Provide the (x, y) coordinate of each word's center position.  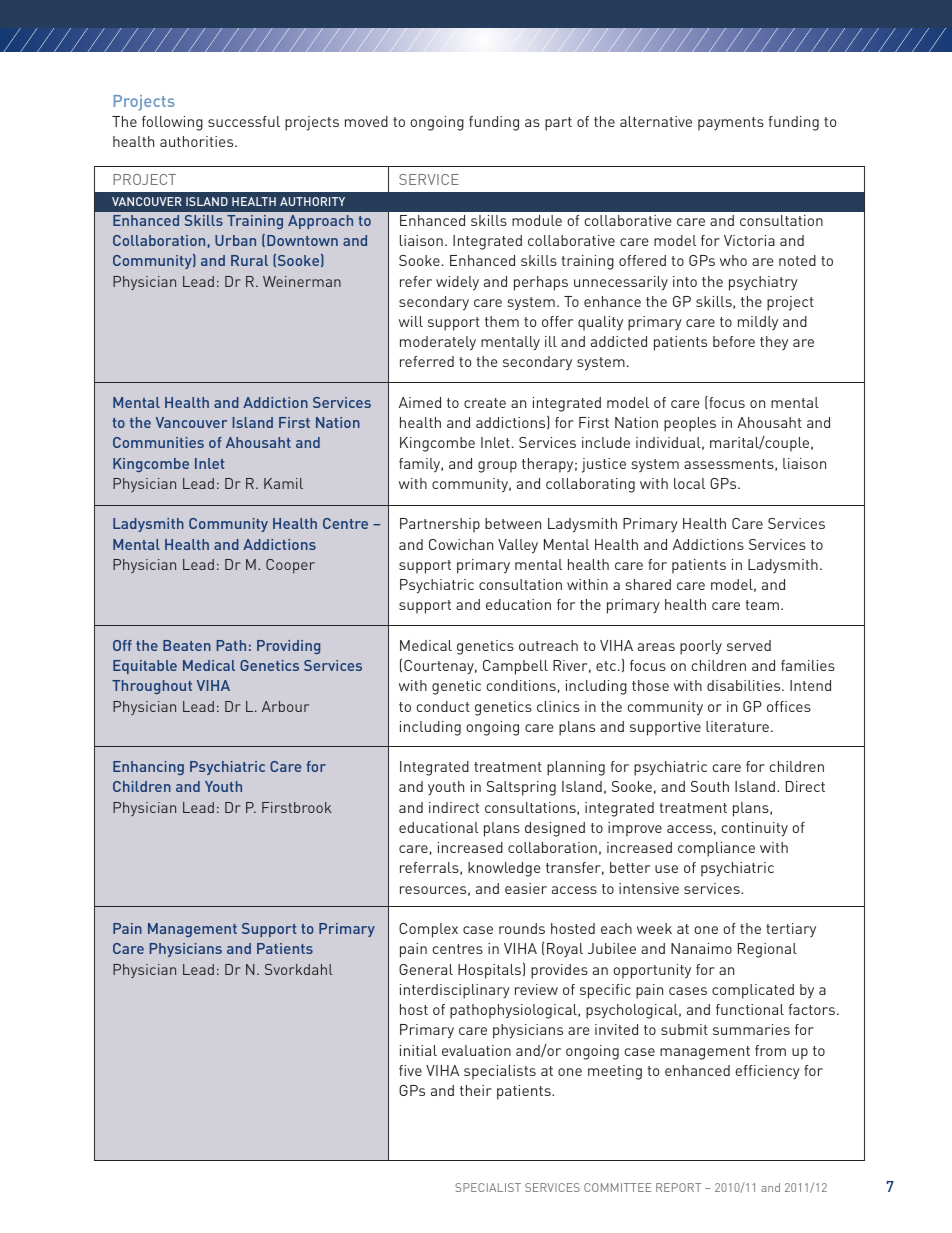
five (410, 1070)
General (426, 969)
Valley (518, 546)
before (734, 341)
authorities (198, 141)
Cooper (290, 566)
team (762, 605)
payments (731, 124)
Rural (249, 260)
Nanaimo (701, 948)
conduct (443, 706)
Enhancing (148, 768)
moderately (438, 343)
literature (737, 726)
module (537, 220)
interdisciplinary (455, 991)
